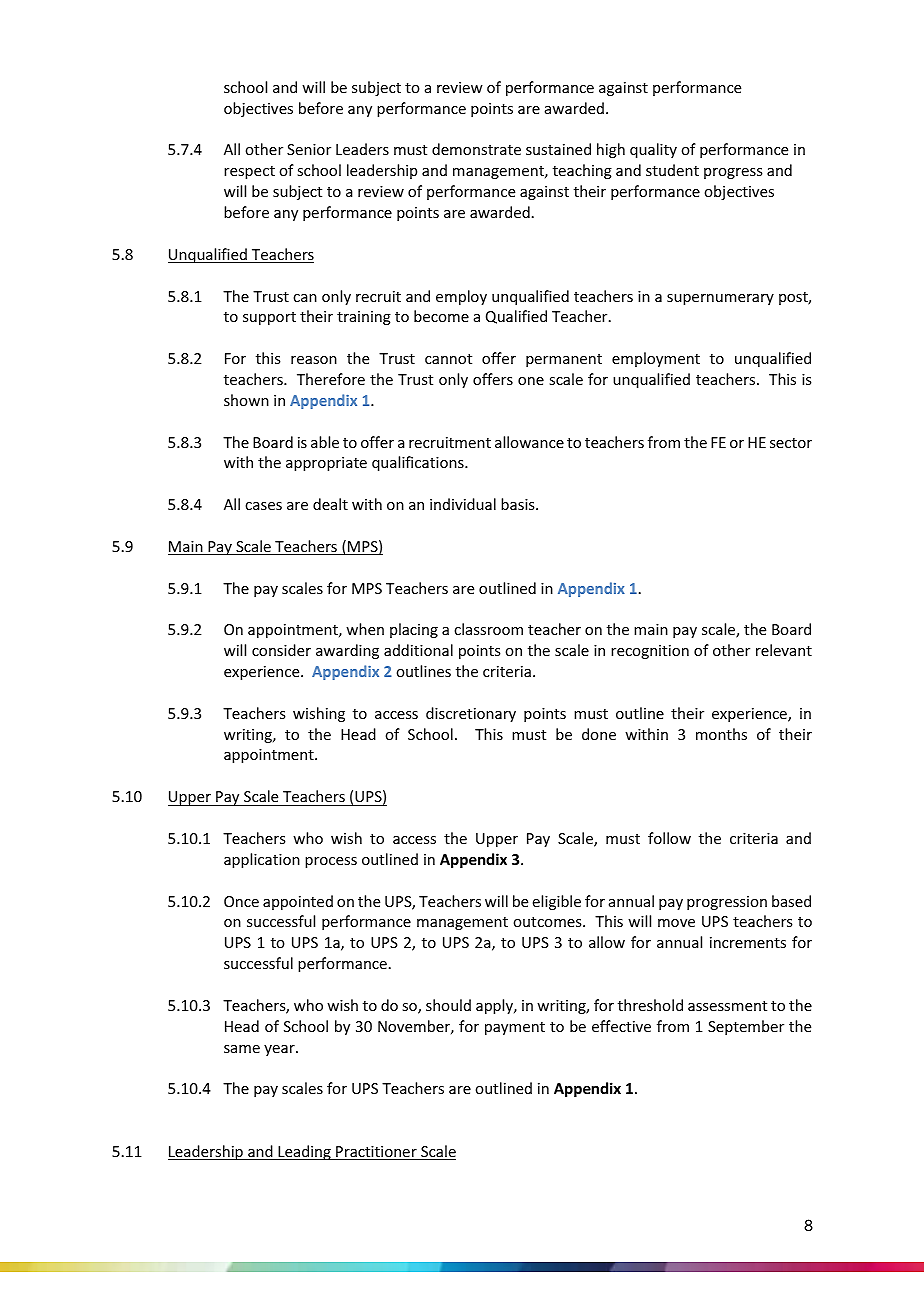  What do you see at coordinates (557, 902) in the page?
I see `eligible` at bounding box center [557, 902].
